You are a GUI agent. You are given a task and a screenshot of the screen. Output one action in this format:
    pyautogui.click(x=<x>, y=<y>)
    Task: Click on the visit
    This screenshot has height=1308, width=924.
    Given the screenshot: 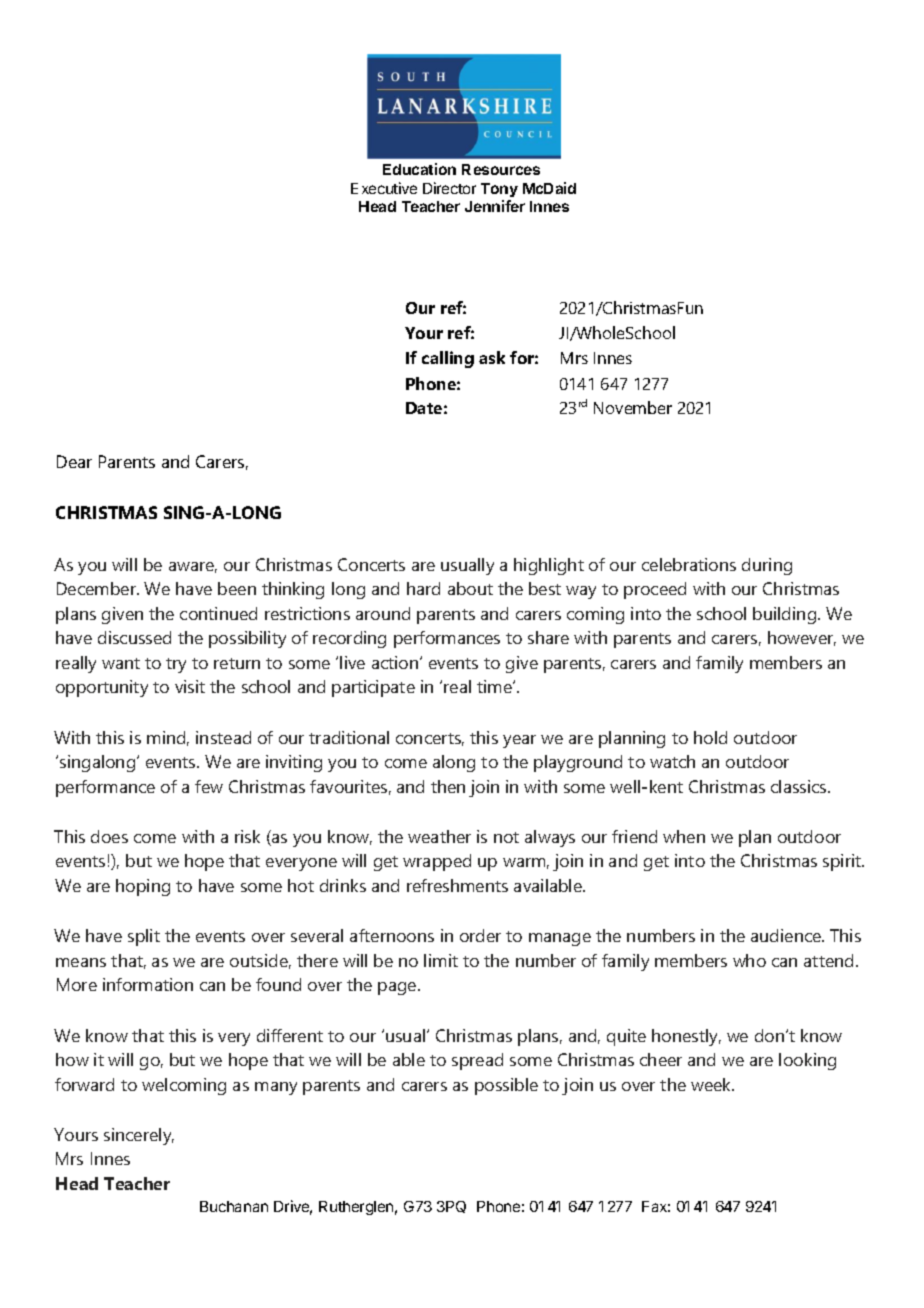 What is the action you would take?
    pyautogui.click(x=190, y=686)
